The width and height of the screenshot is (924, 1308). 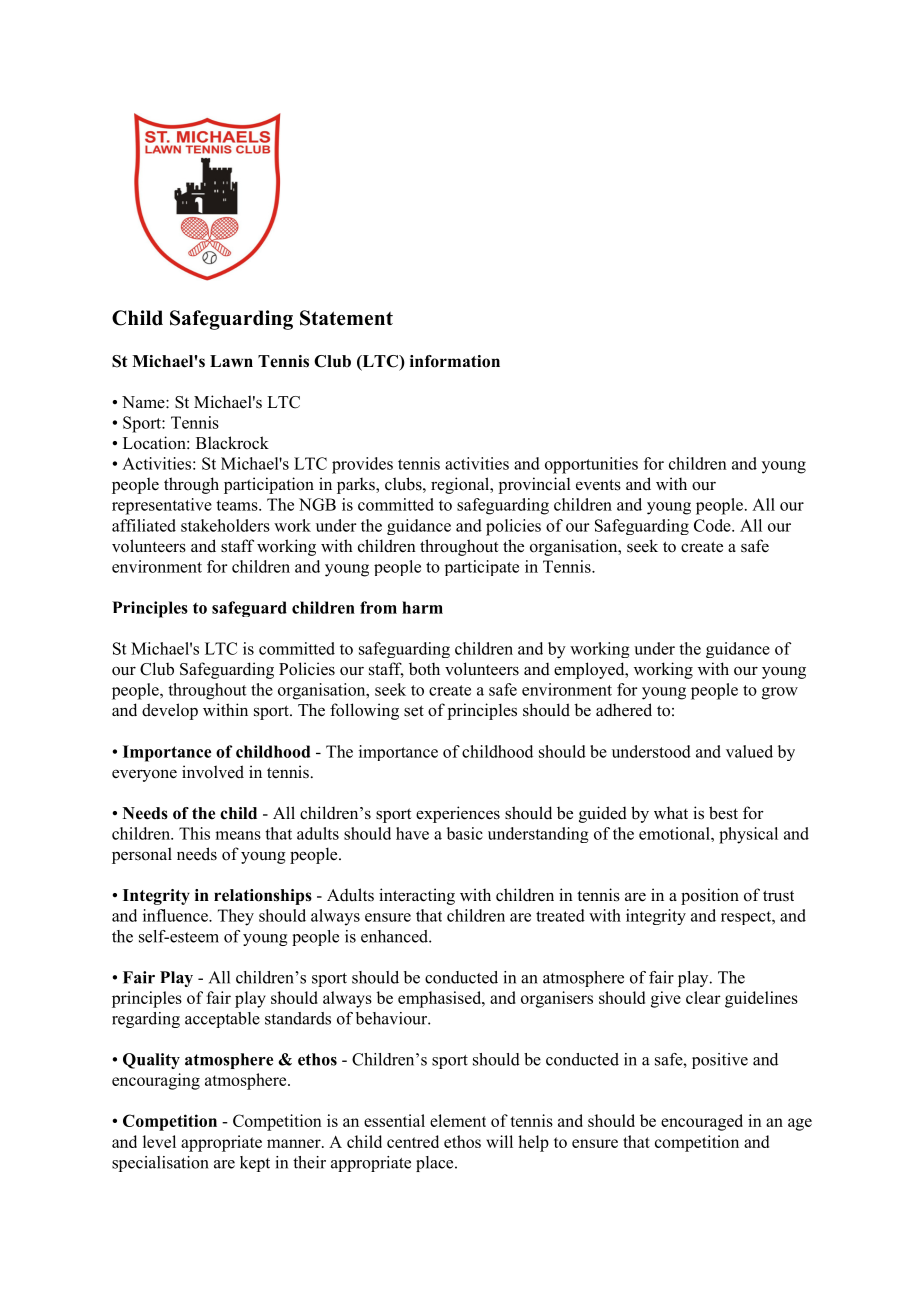 I want to click on opportunities, so click(x=591, y=465).
